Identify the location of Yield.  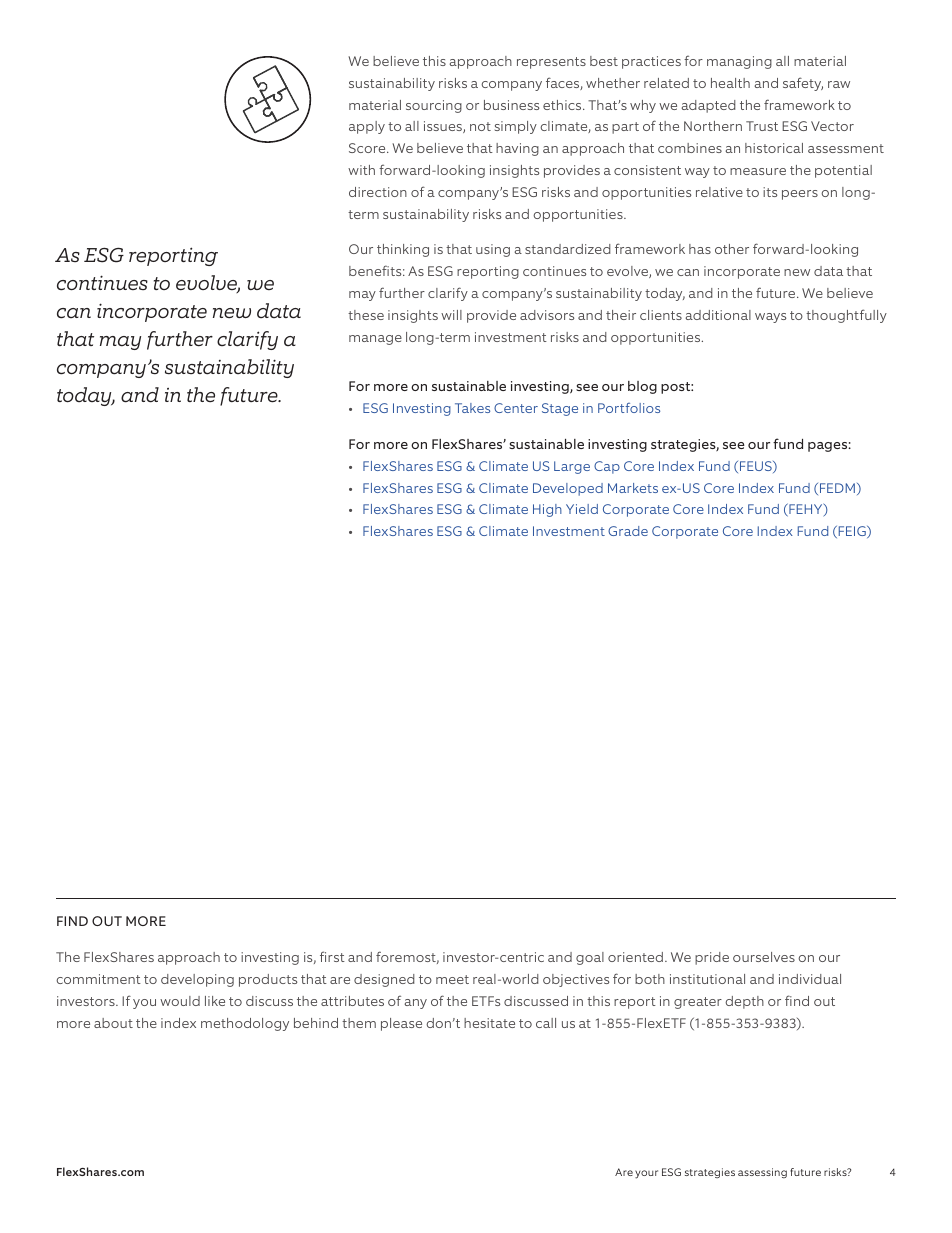
(582, 509).
